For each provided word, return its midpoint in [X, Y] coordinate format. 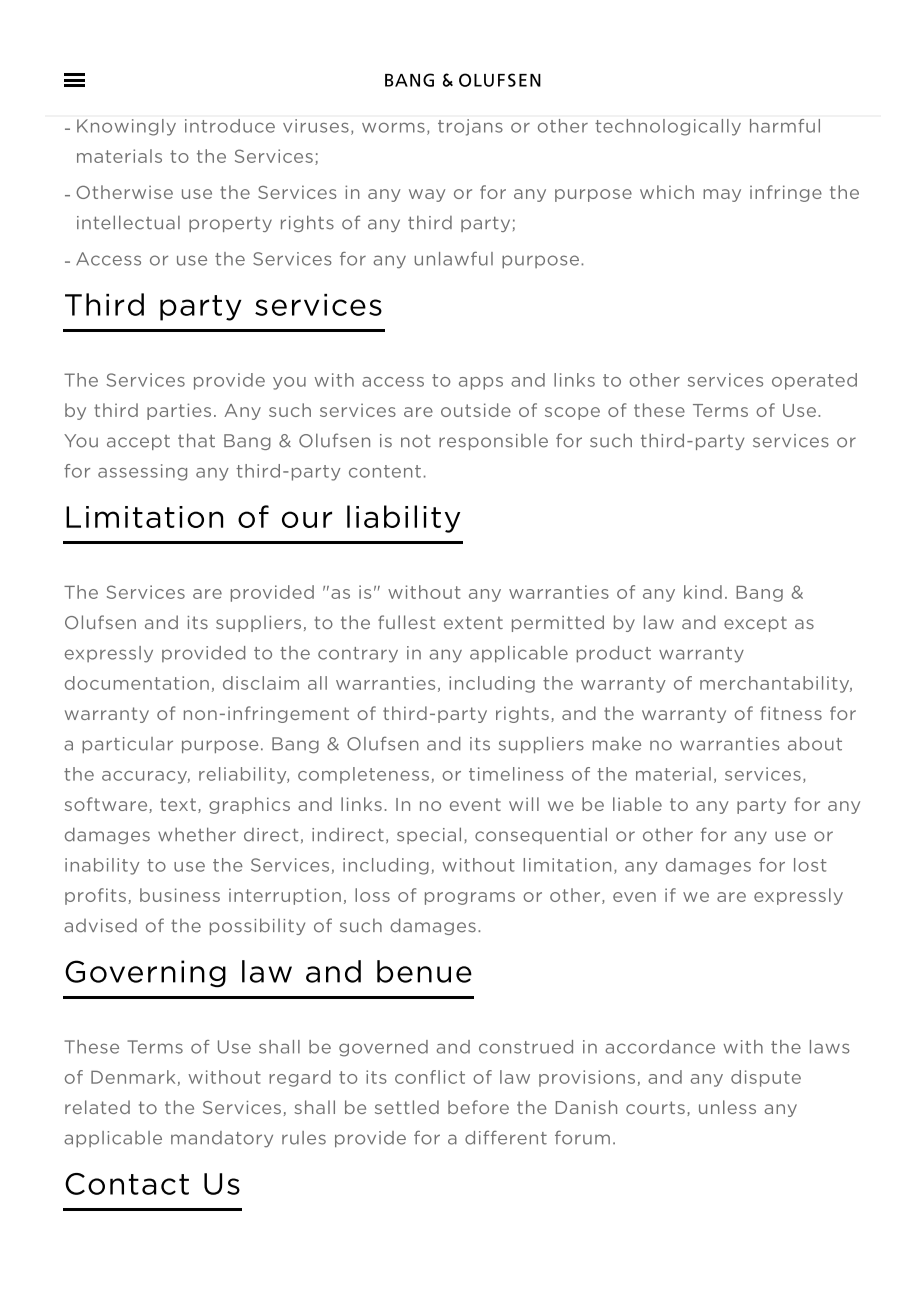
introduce [230, 126]
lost [810, 865]
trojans [470, 127]
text [178, 804]
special [429, 835]
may [722, 195]
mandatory [222, 1139]
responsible [493, 442]
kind [703, 592]
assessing [142, 472]
